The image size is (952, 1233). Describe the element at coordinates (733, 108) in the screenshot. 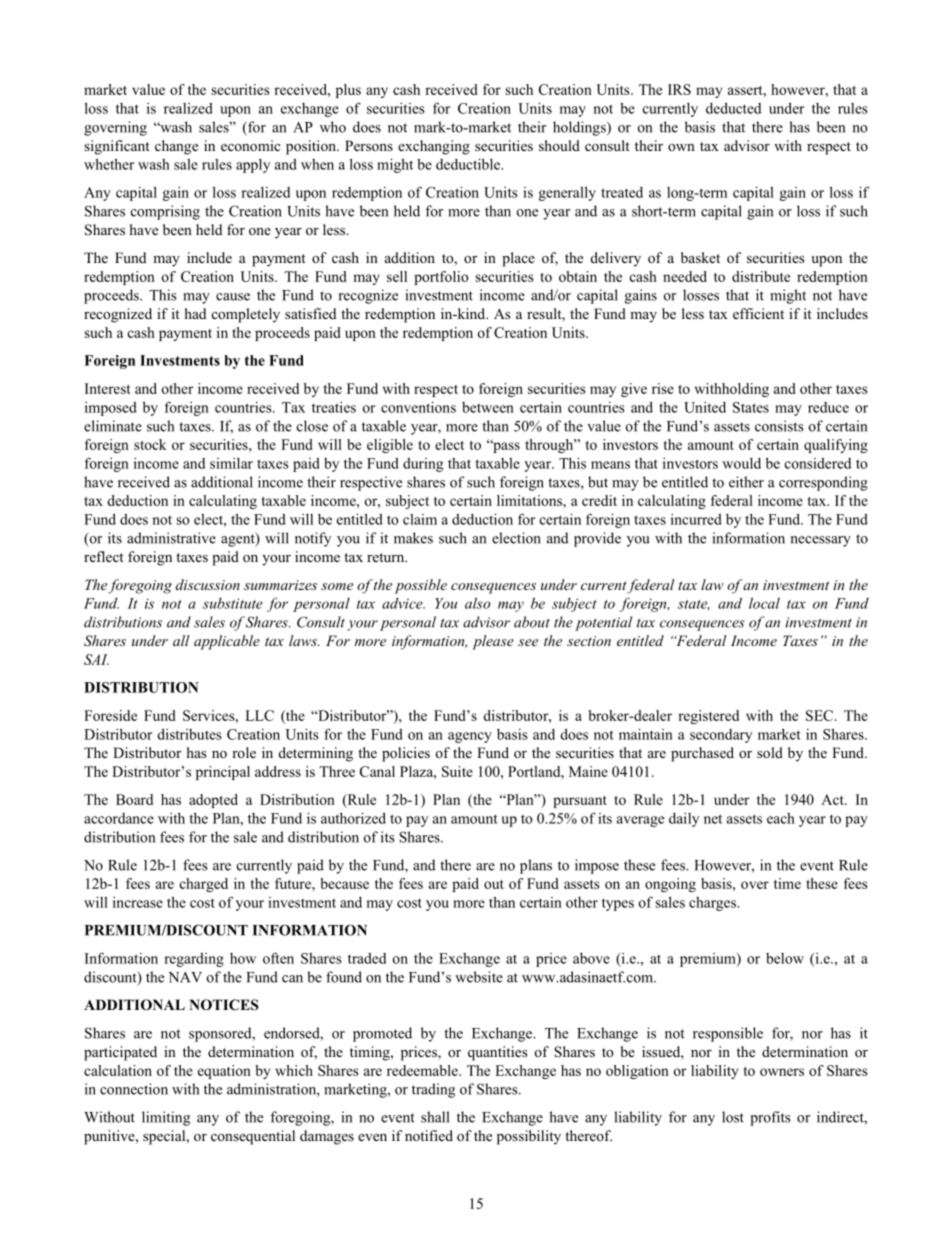

I see `deducted` at that location.
